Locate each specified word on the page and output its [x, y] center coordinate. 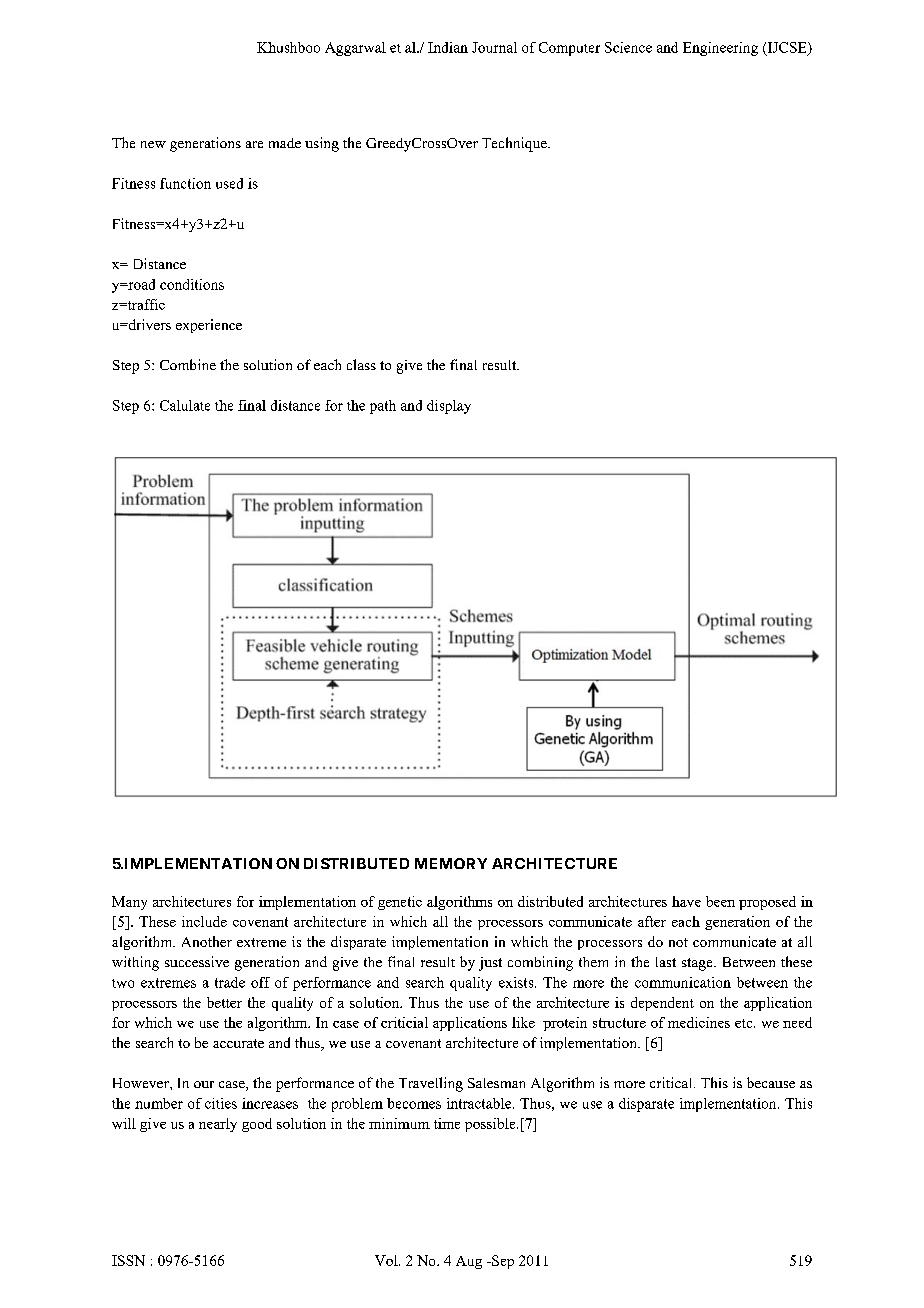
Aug [469, 1262]
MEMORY [451, 863]
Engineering [720, 49]
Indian [448, 47]
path [383, 407]
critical [672, 1082]
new [153, 144]
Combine [188, 364]
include [204, 921]
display [449, 407]
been [720, 901]
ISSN [128, 1260]
